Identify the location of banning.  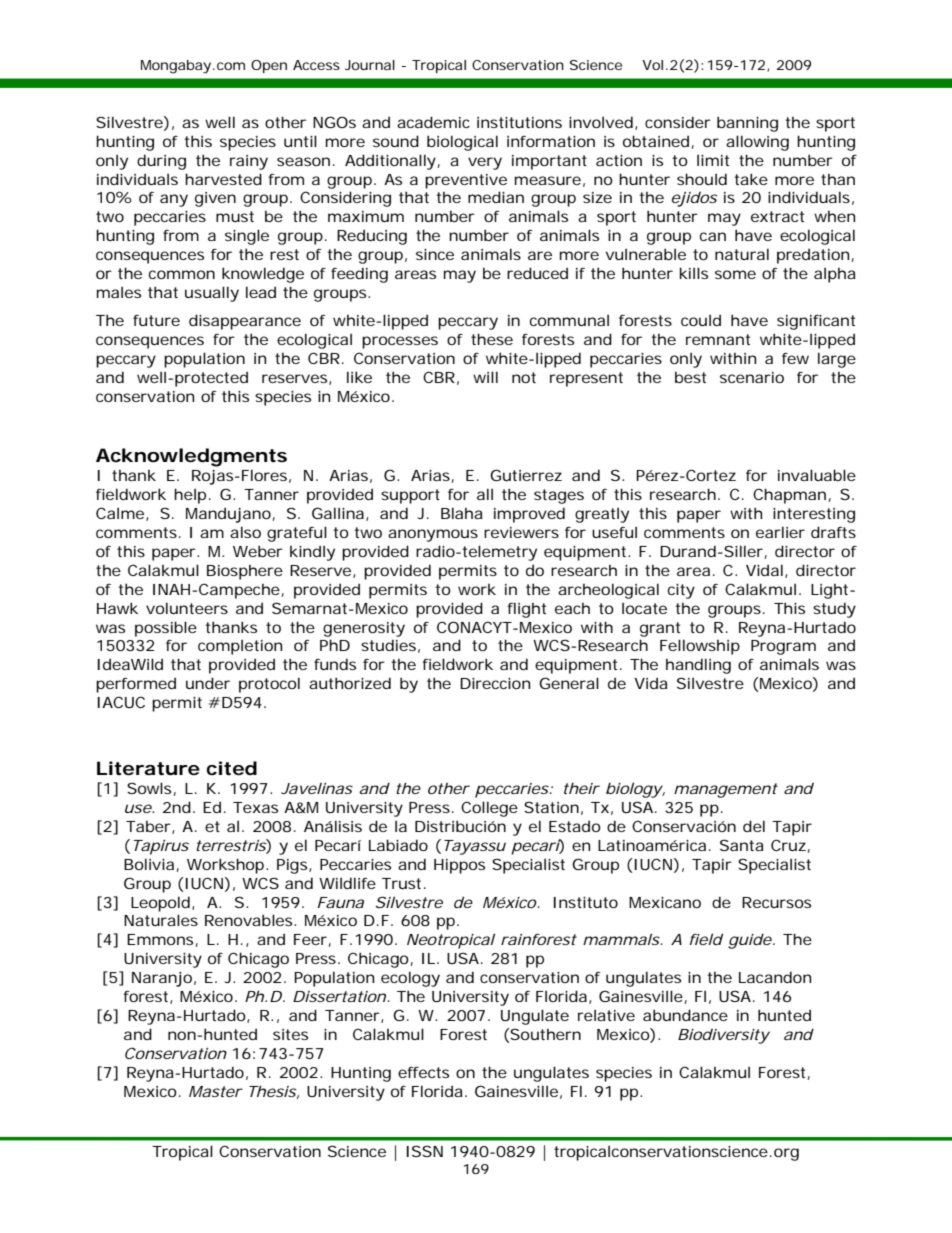
(747, 124).
